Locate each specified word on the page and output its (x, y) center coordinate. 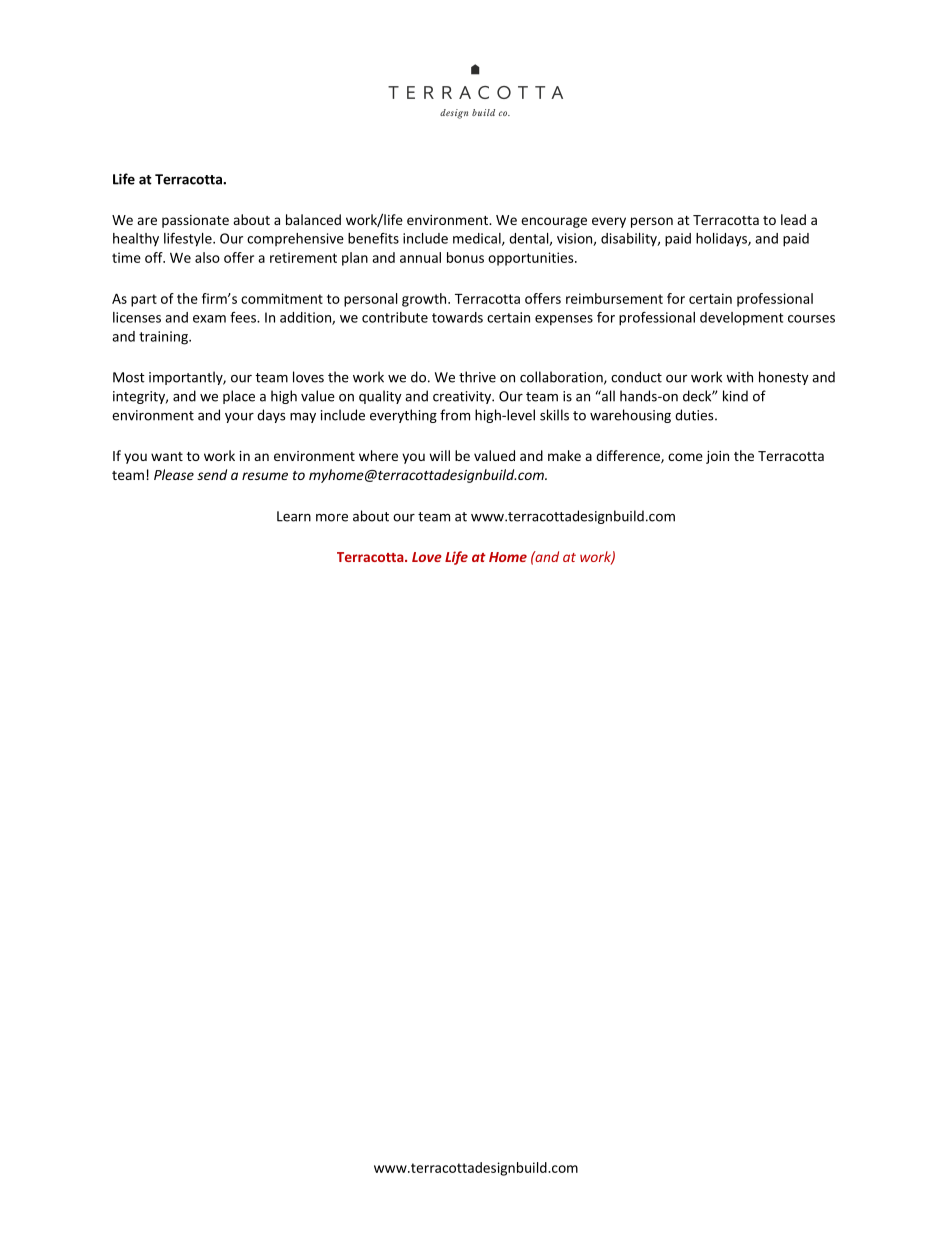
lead (793, 219)
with (739, 377)
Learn (294, 516)
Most (129, 377)
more (332, 518)
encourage (554, 222)
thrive (477, 377)
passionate (195, 221)
